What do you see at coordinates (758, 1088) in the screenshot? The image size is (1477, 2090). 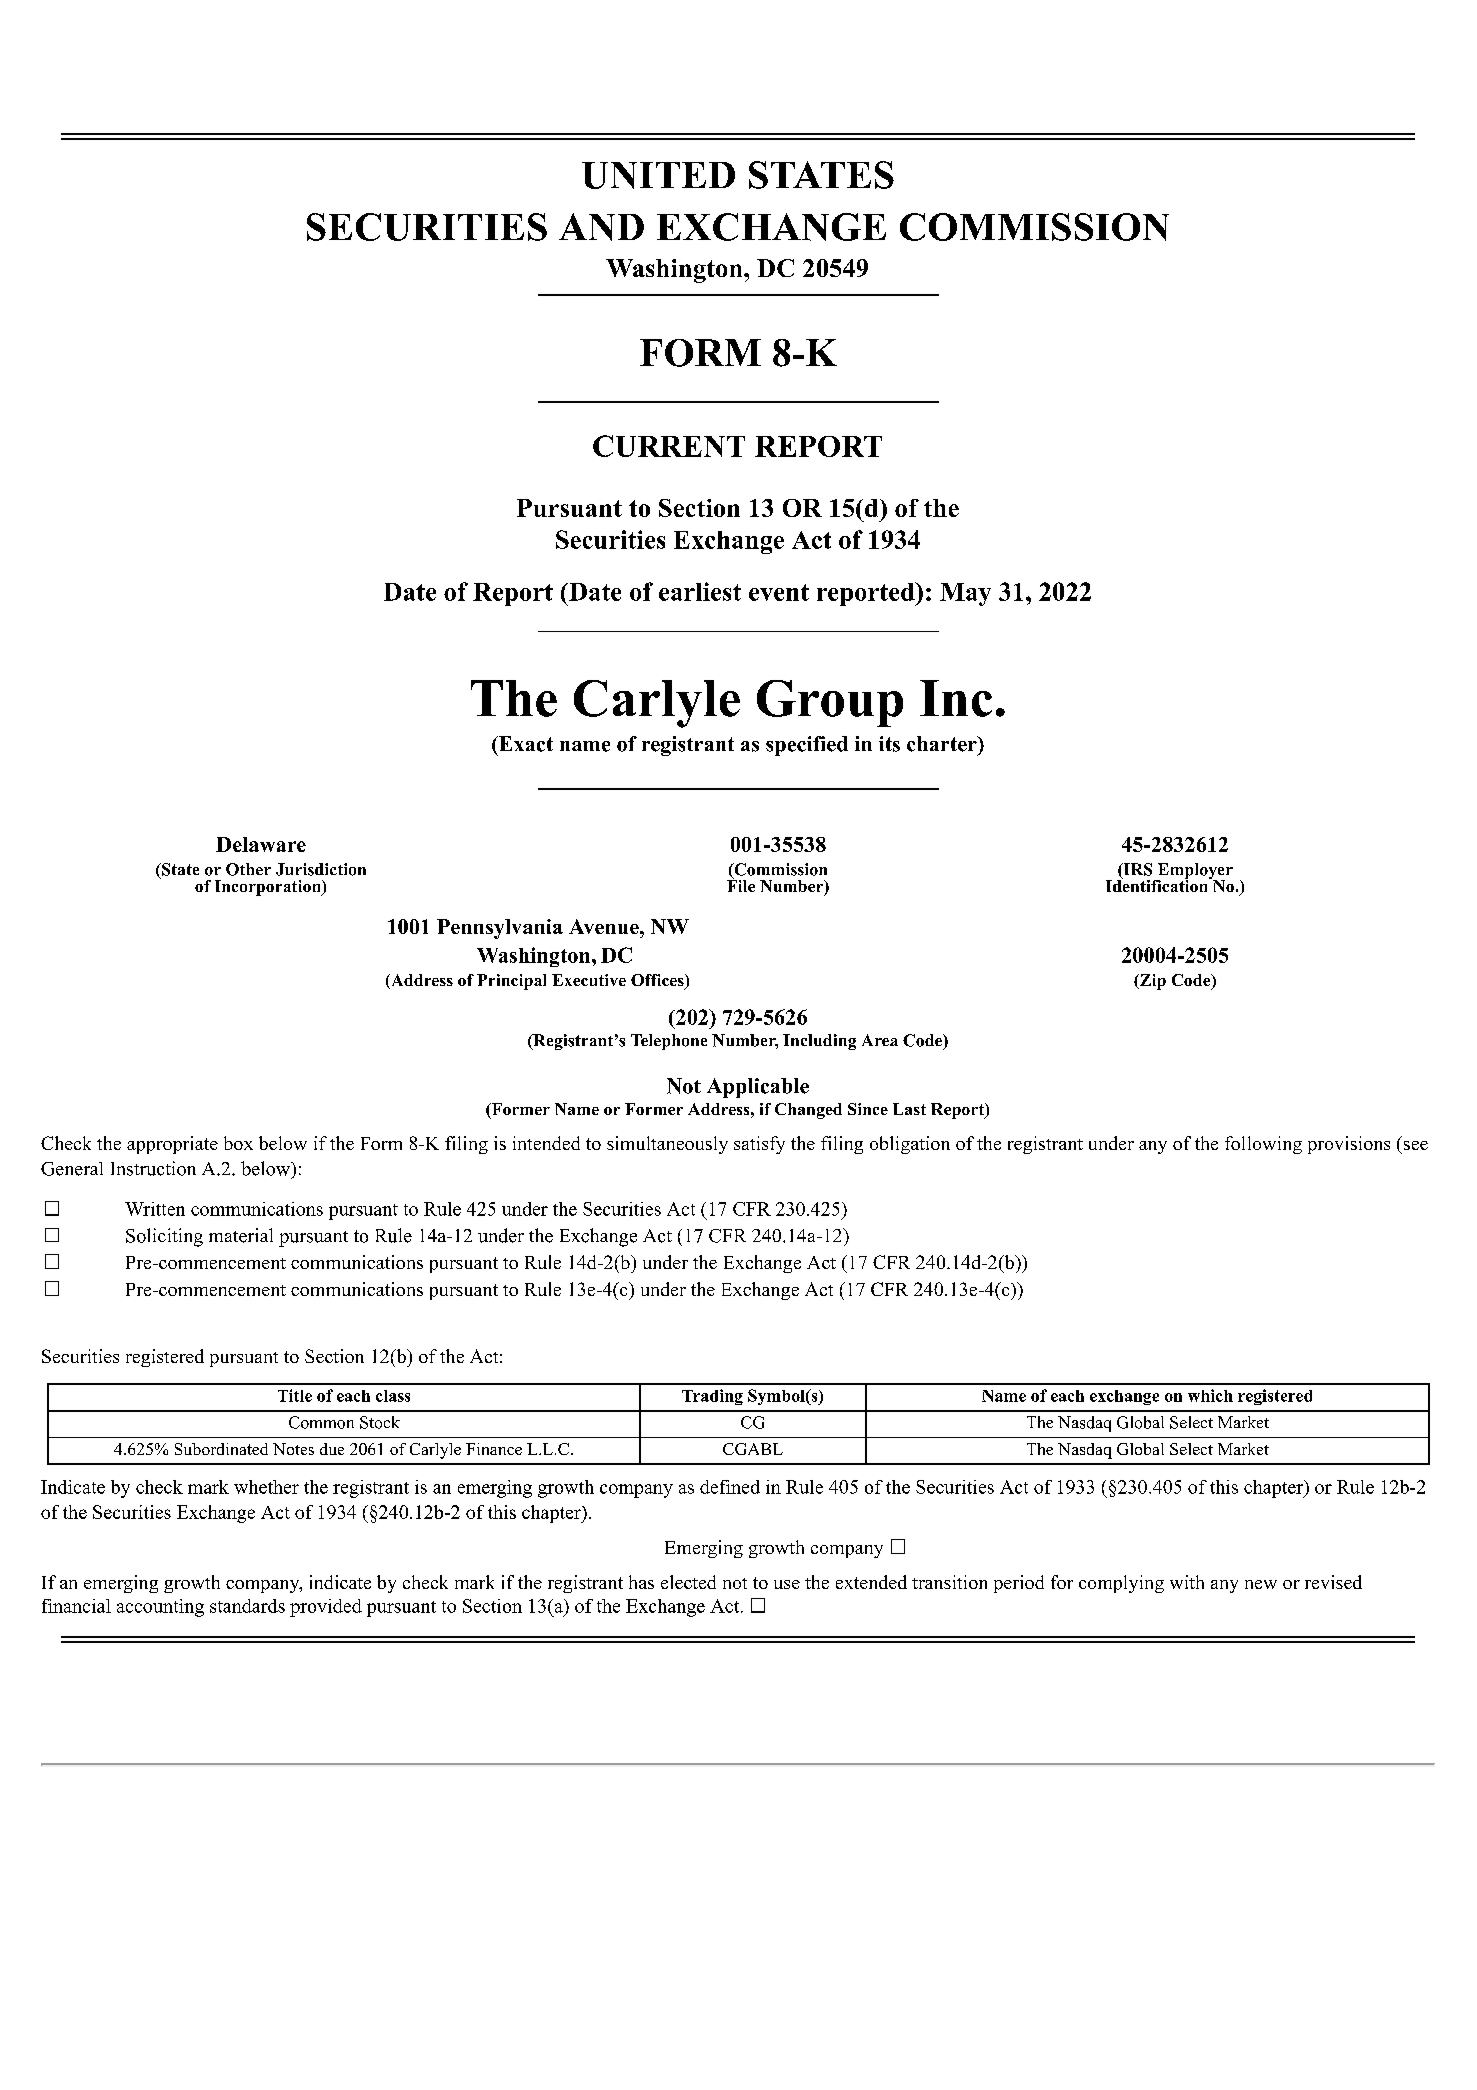 I see `Applicable` at bounding box center [758, 1088].
